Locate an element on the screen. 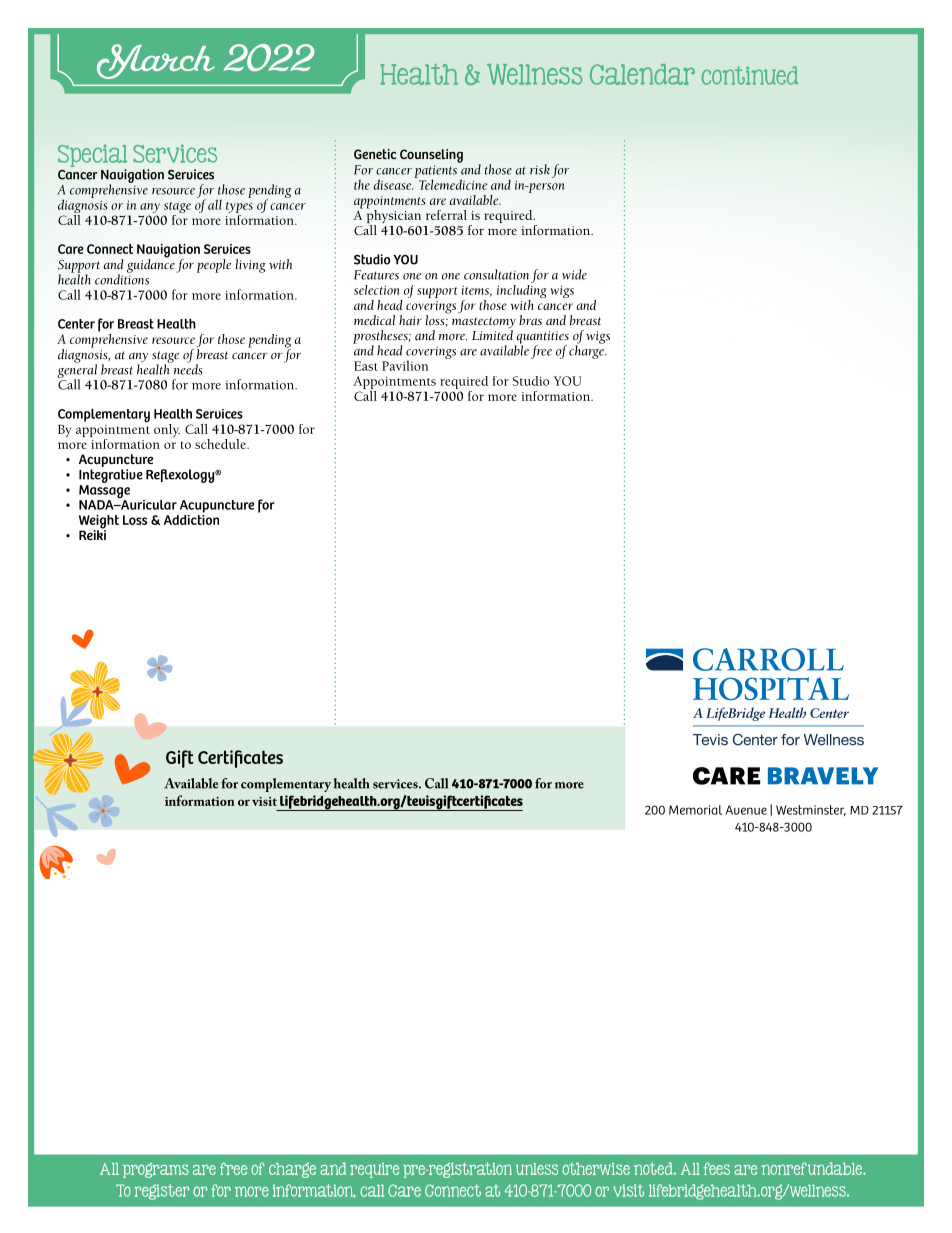  fees is located at coordinates (717, 1168).
